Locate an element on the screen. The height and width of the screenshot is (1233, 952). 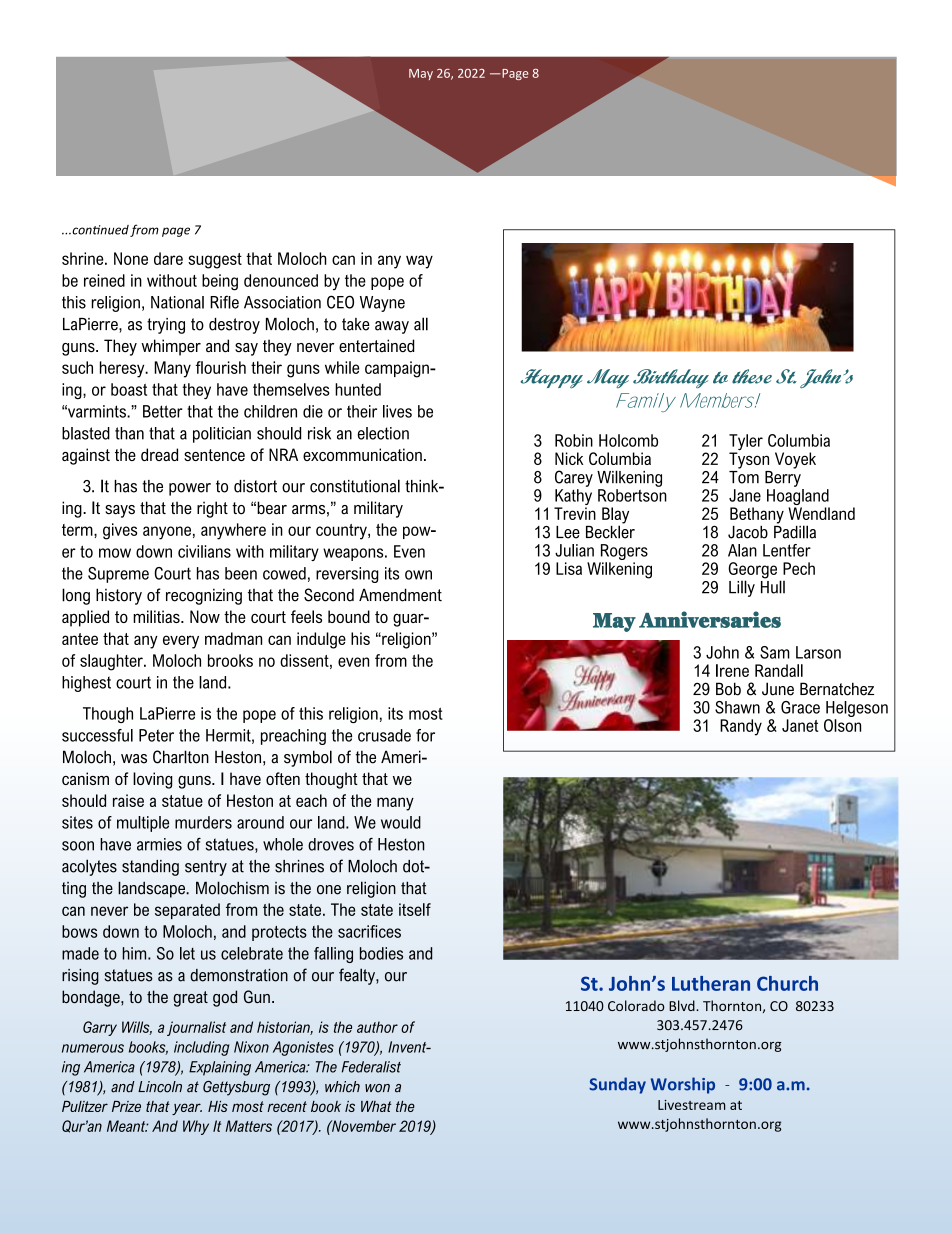
Tyler is located at coordinates (746, 443).
